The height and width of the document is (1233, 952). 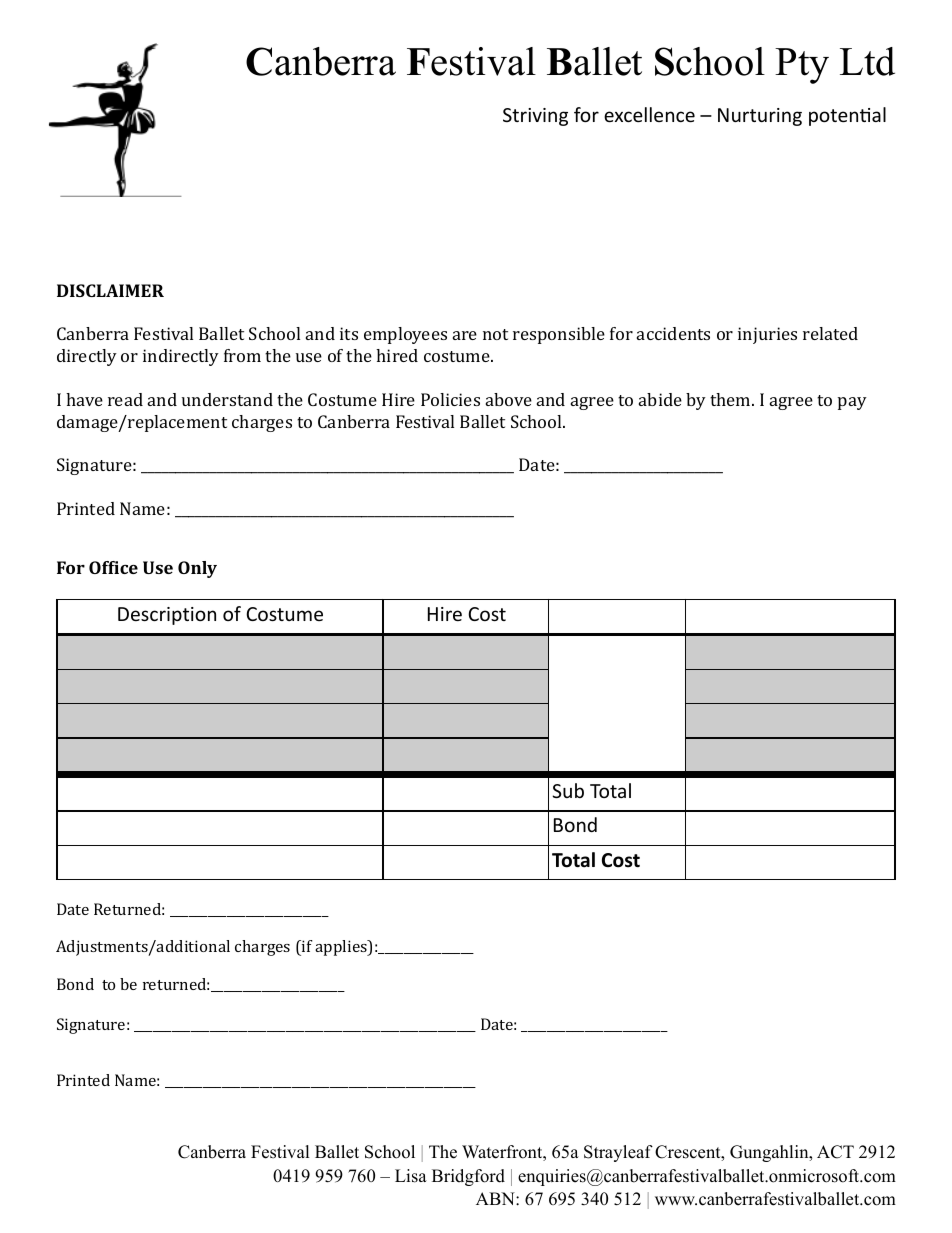 I want to click on understand, so click(x=227, y=399).
